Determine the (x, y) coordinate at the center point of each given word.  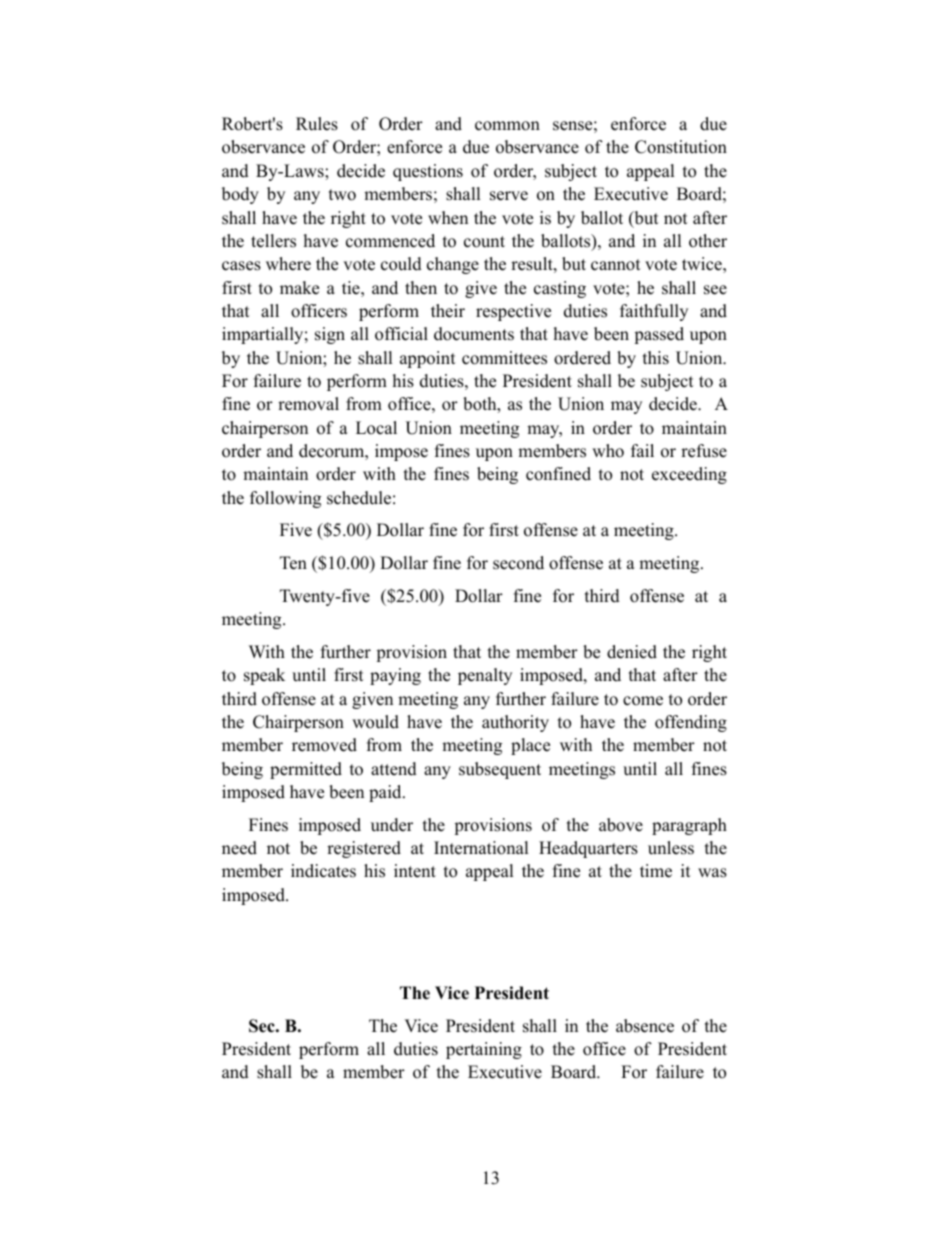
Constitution (681, 147)
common (507, 126)
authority (515, 723)
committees (504, 358)
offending (691, 723)
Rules (317, 124)
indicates (323, 871)
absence (645, 1026)
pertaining (484, 1050)
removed (324, 745)
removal (308, 404)
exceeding (689, 475)
